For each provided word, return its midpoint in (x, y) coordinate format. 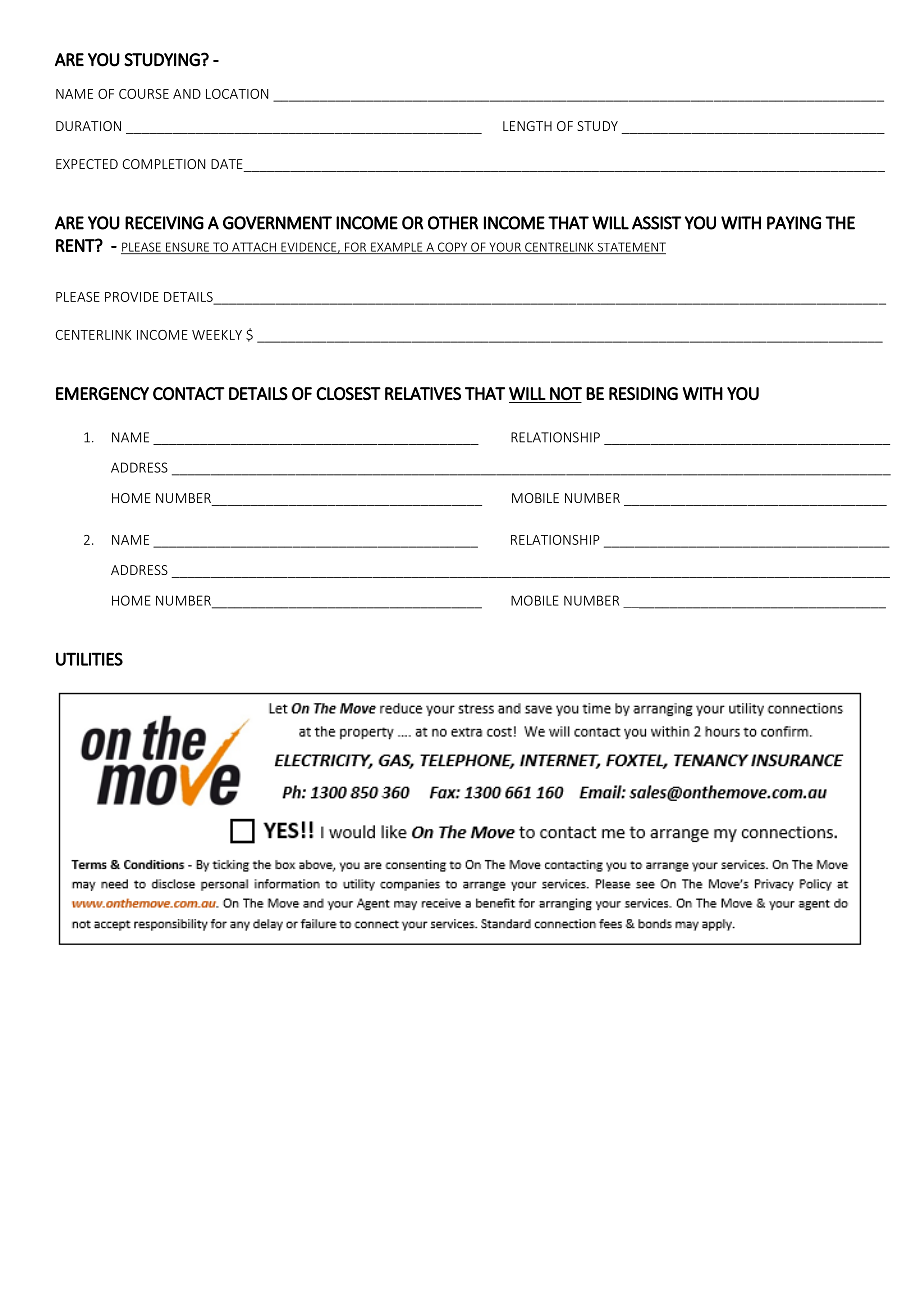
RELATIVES (423, 393)
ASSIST (656, 223)
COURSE (144, 94)
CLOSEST (348, 394)
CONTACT (189, 394)
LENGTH (527, 126)
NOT (566, 394)
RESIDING (643, 393)
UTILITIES (89, 659)
